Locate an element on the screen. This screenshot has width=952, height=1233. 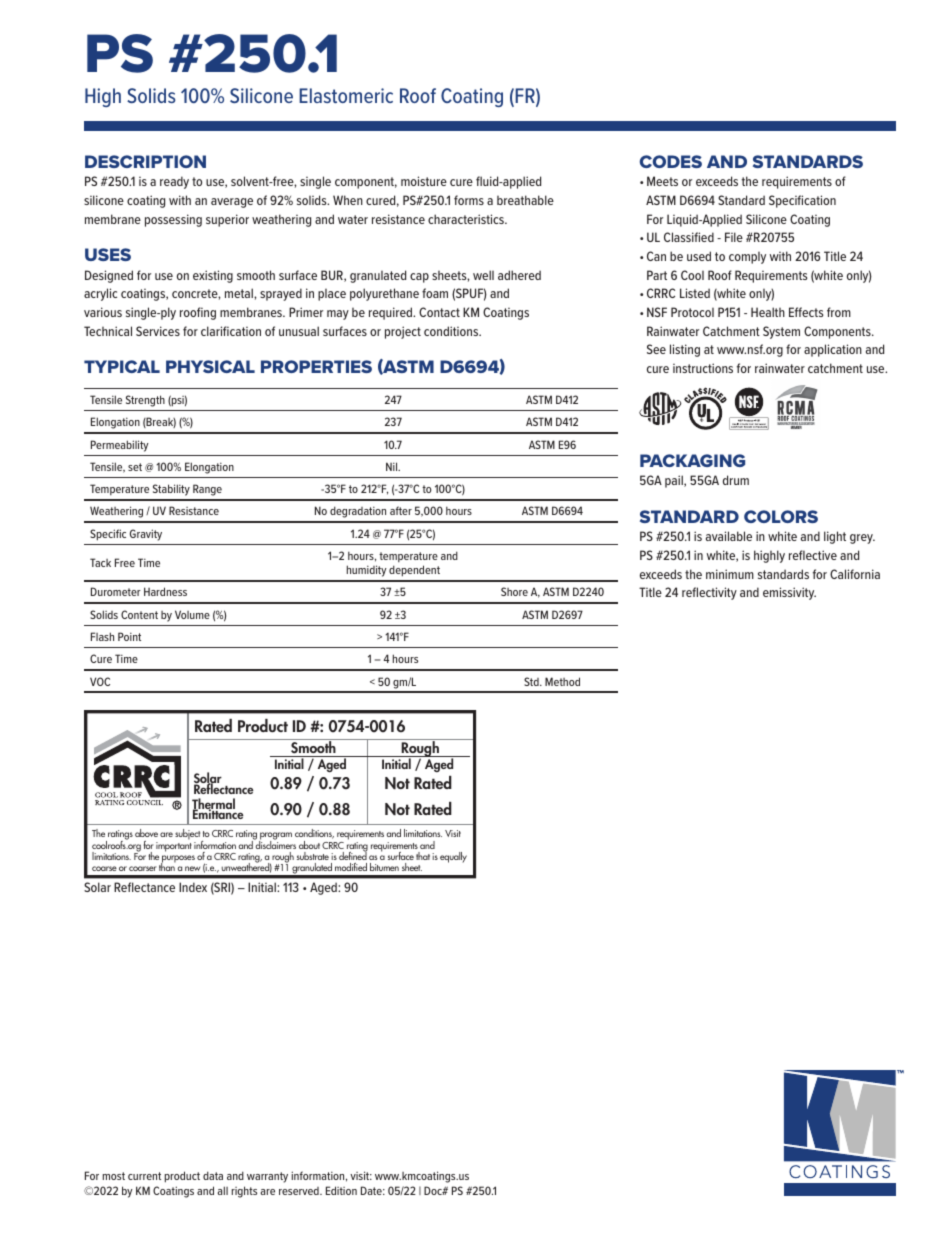
after is located at coordinates (401, 510).
